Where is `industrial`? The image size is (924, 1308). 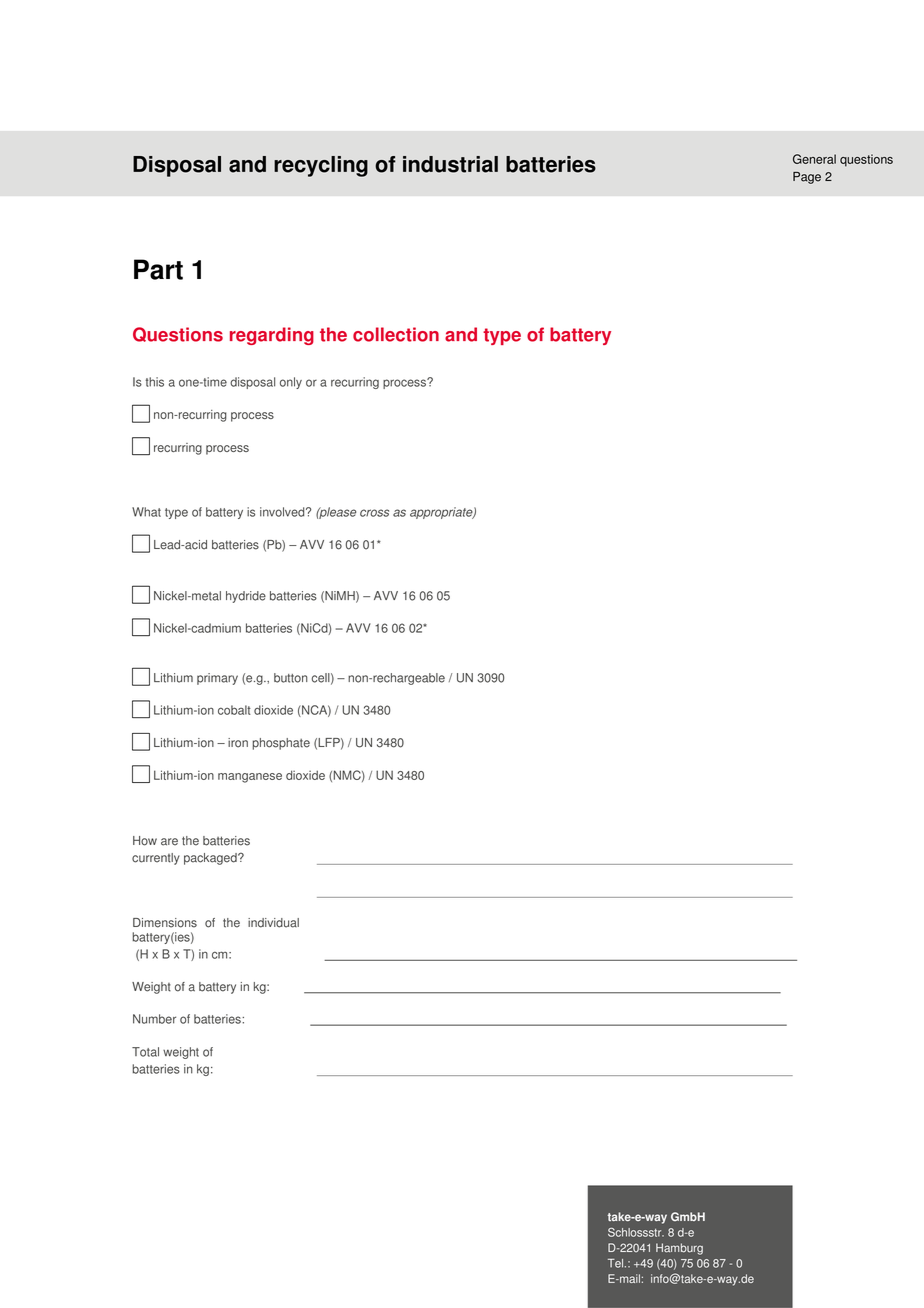 industrial is located at coordinates (450, 164).
